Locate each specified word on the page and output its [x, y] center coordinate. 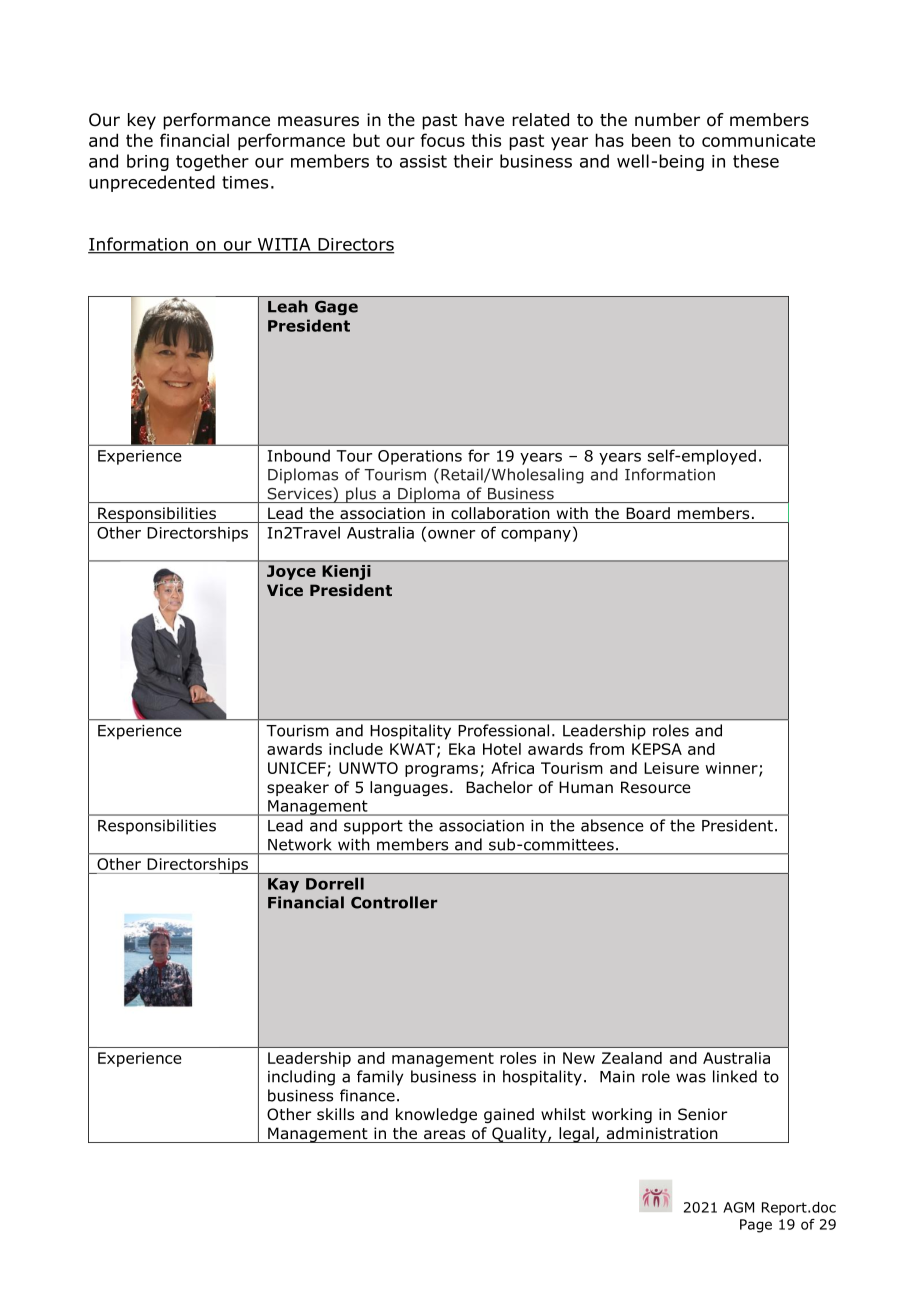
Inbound [299, 455]
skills [335, 1114]
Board [648, 513]
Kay [283, 885]
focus [443, 140]
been [651, 140]
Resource [656, 787]
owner [451, 534]
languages [409, 788]
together [212, 162]
